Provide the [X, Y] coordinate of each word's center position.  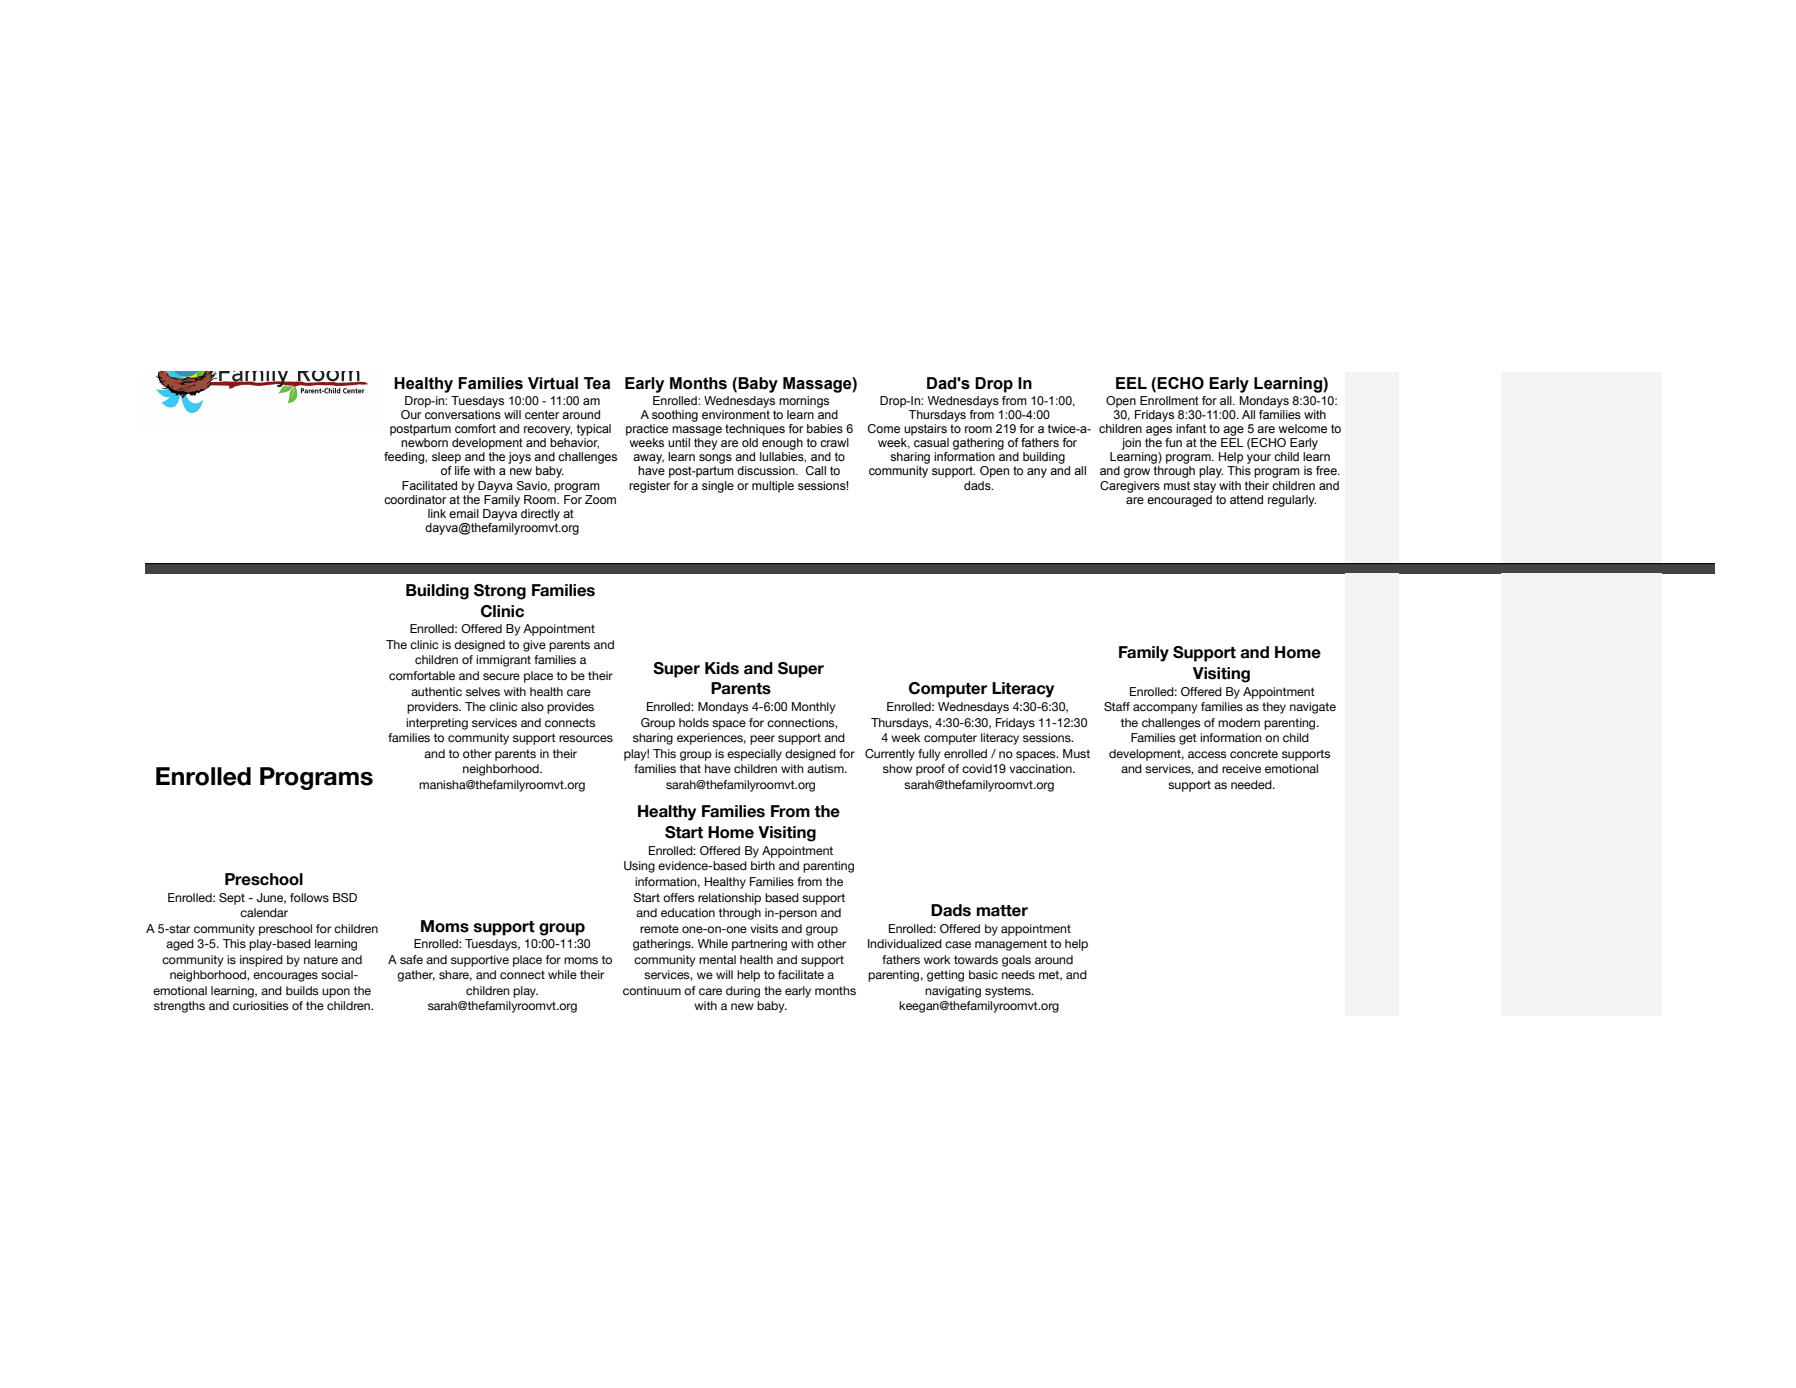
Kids [722, 668]
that [690, 768]
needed [1252, 784]
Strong [500, 592]
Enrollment [1169, 400]
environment [736, 413]
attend [1246, 499]
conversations [463, 413]
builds [302, 990]
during [743, 992]
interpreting [437, 724]
